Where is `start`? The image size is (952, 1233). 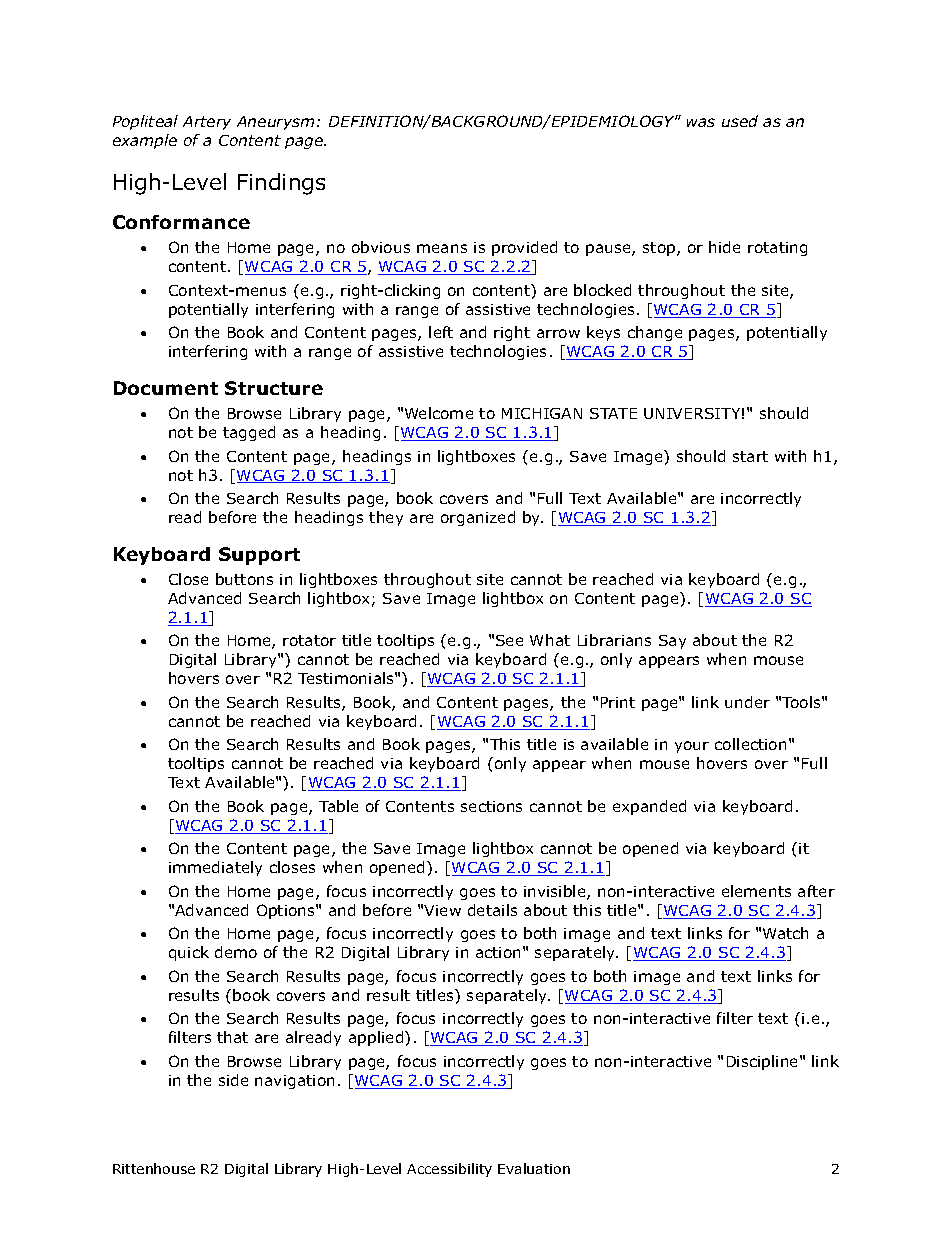
start is located at coordinates (750, 456).
